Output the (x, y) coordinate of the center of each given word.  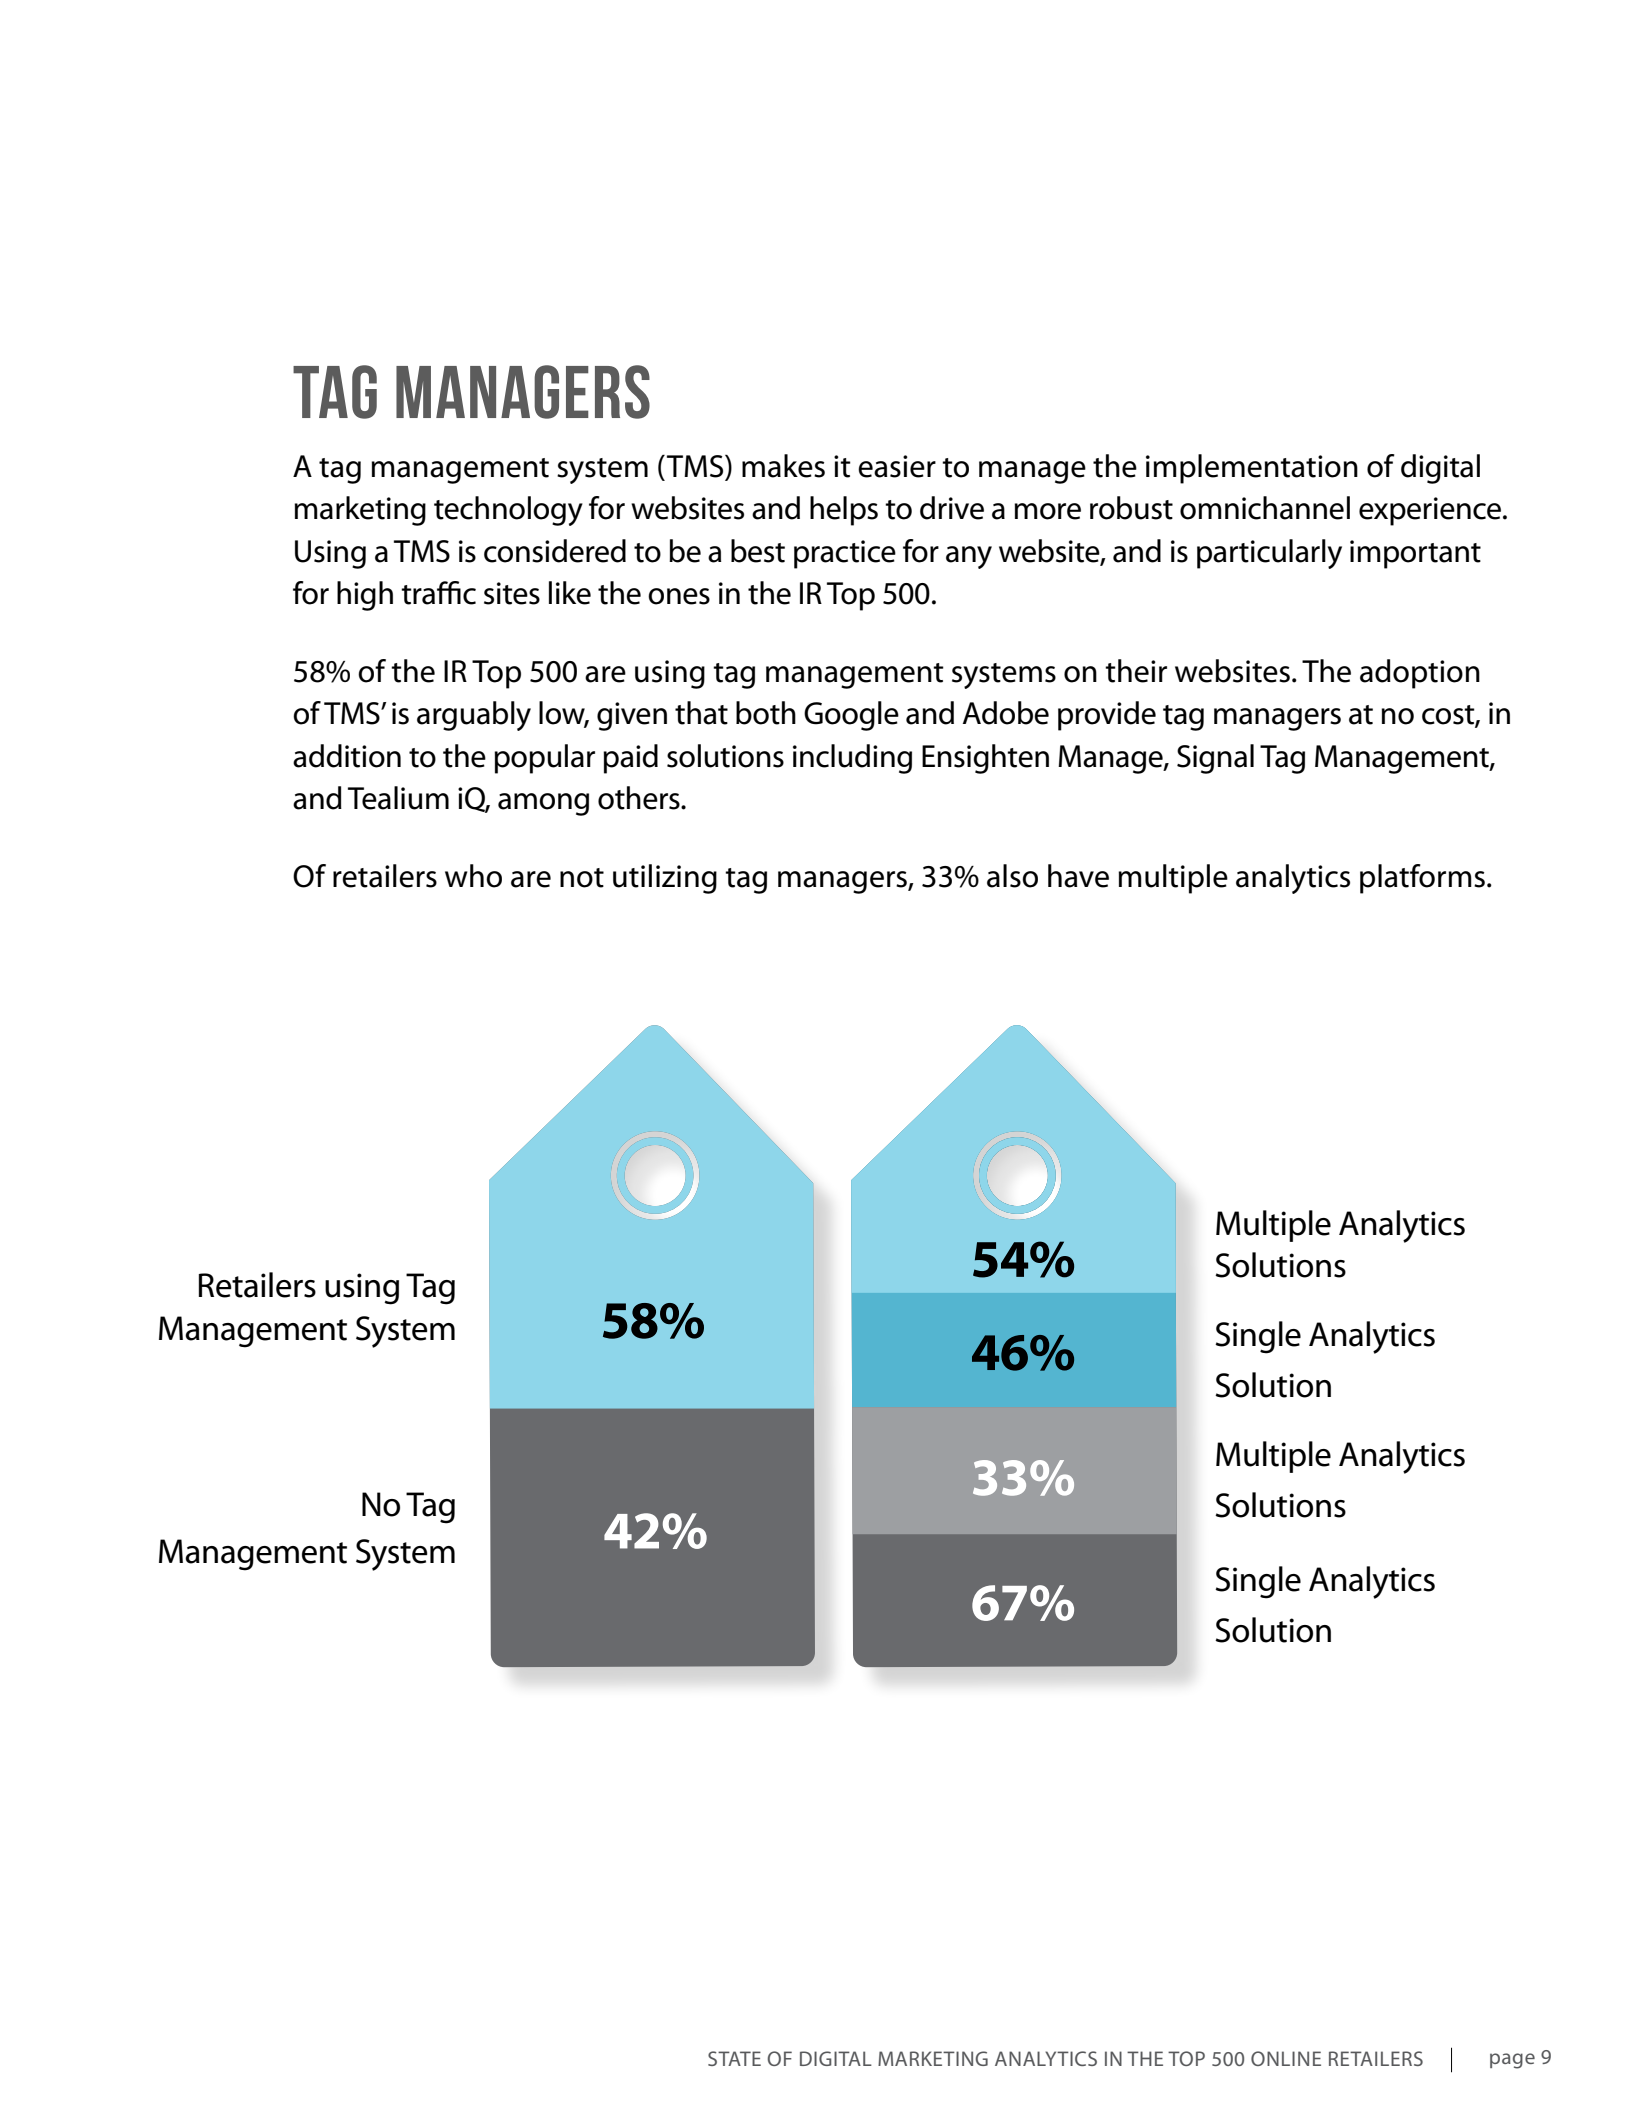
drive (952, 508)
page (1512, 2061)
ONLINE (1286, 2058)
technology (508, 511)
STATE (734, 2058)
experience (1431, 511)
